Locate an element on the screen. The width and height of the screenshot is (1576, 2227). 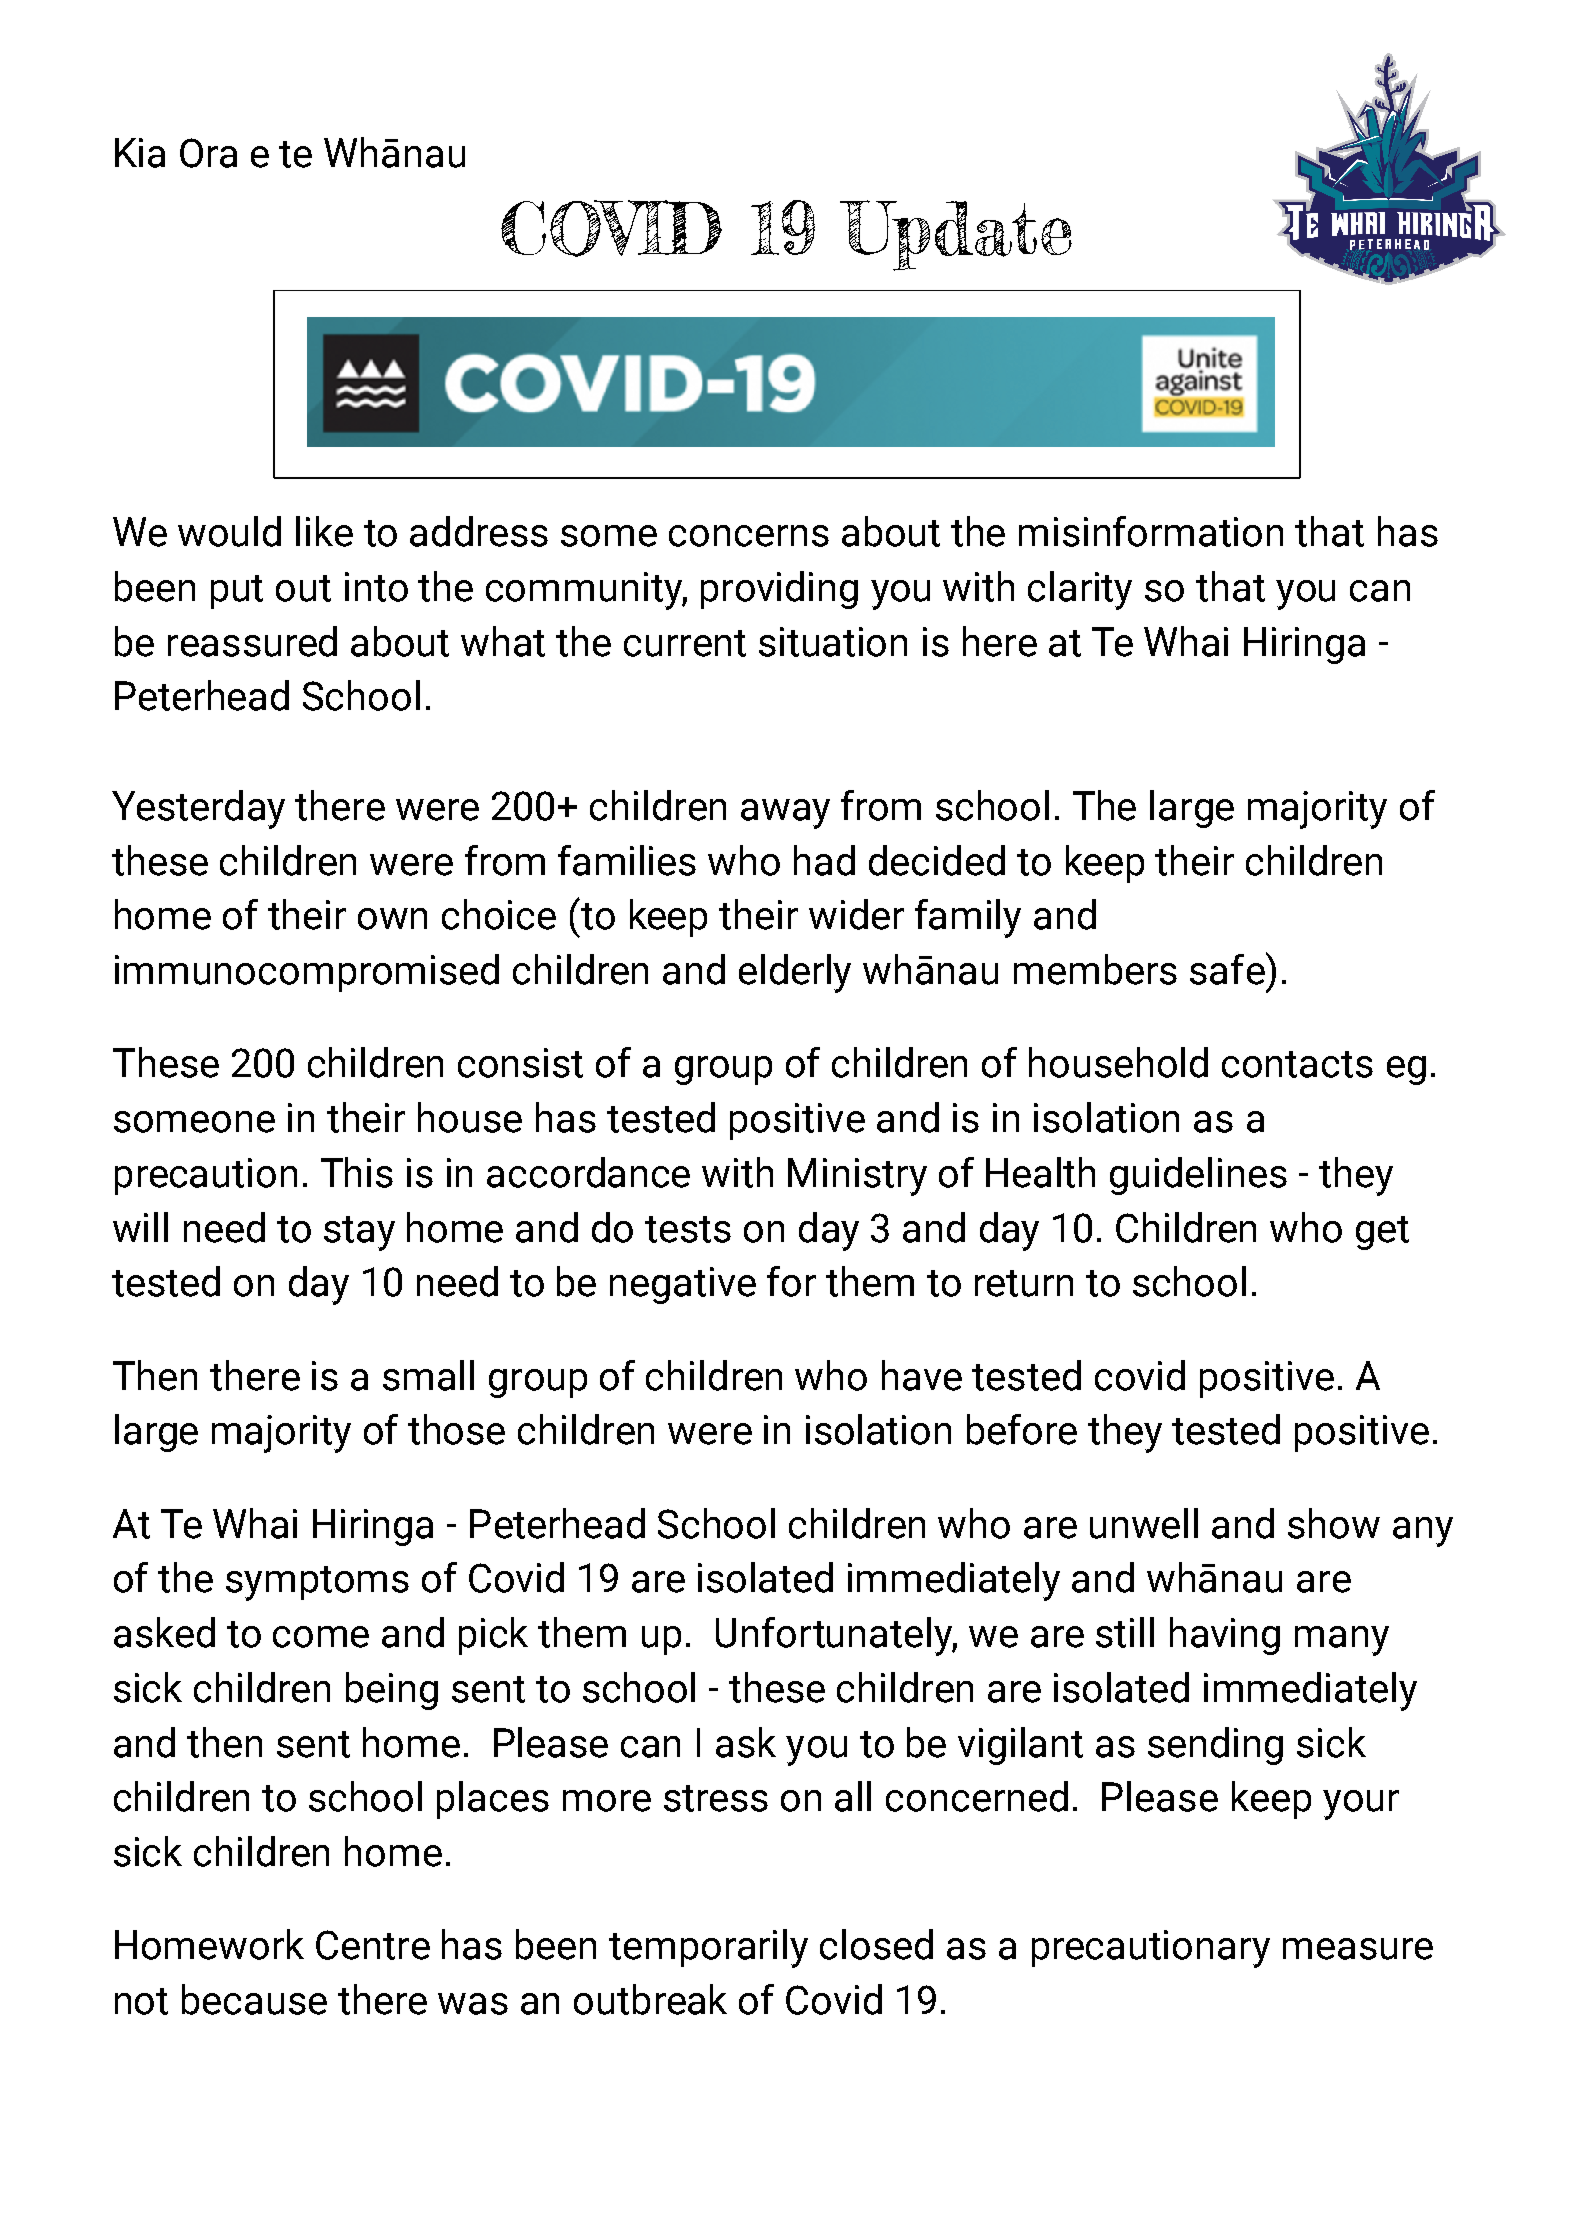
situation is located at coordinates (833, 642).
